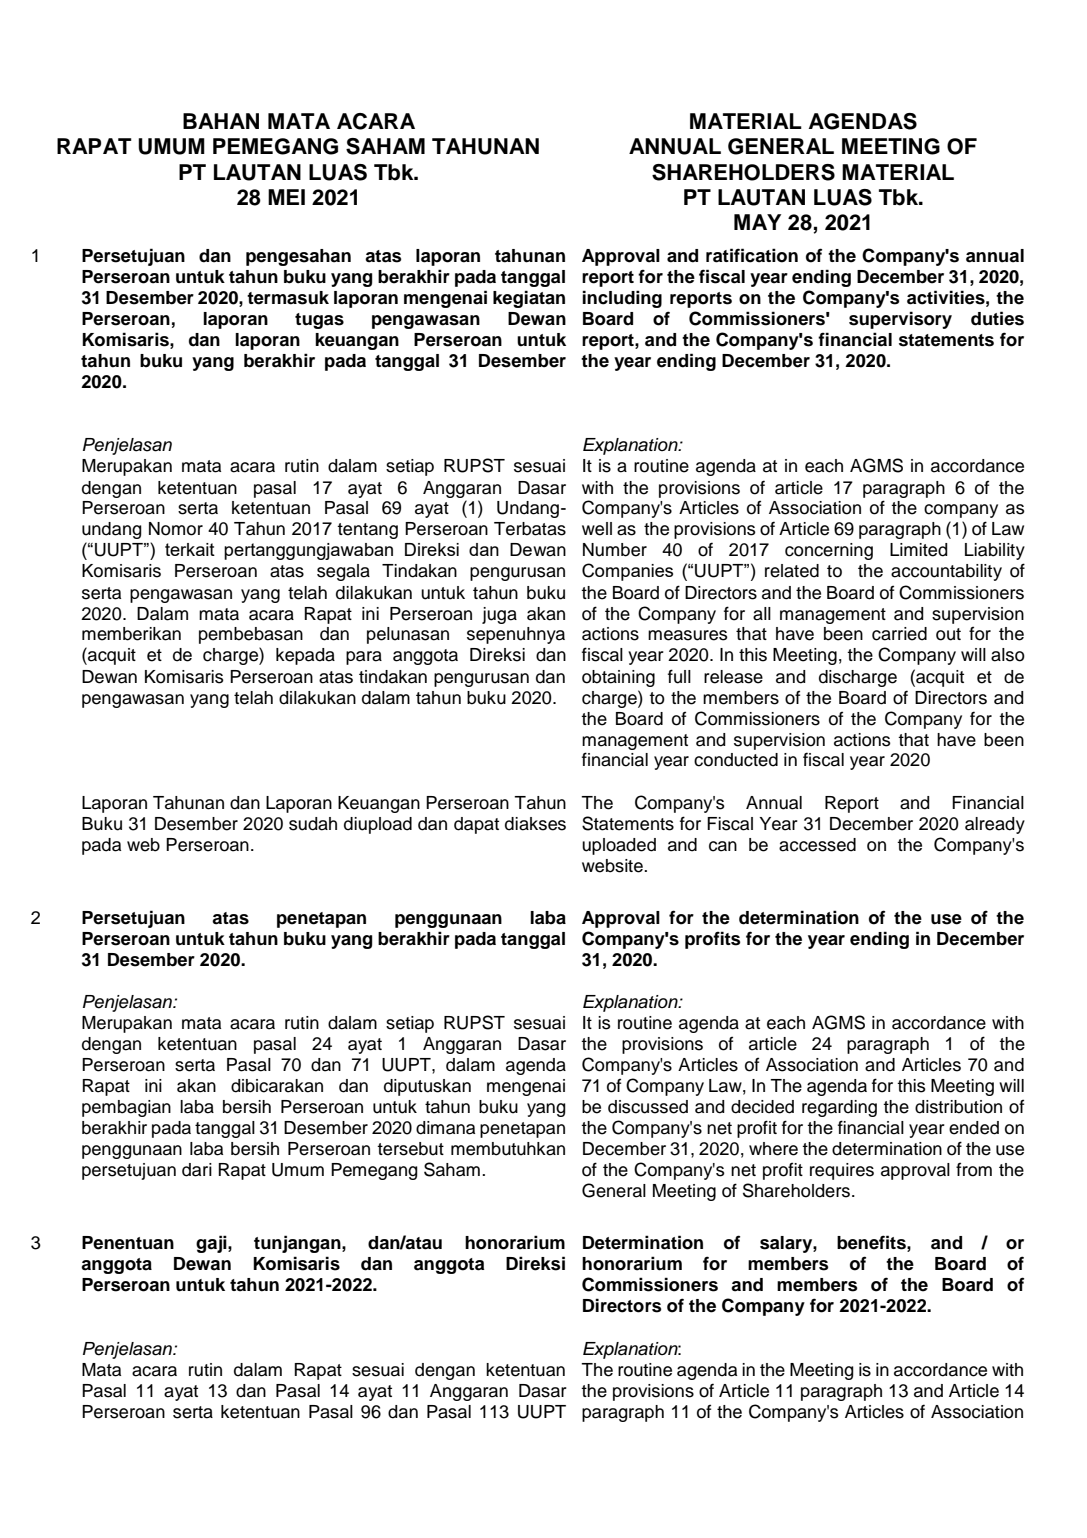 This document has width=1087, height=1538. Describe the element at coordinates (499, 615) in the document. I see `juga` at that location.
